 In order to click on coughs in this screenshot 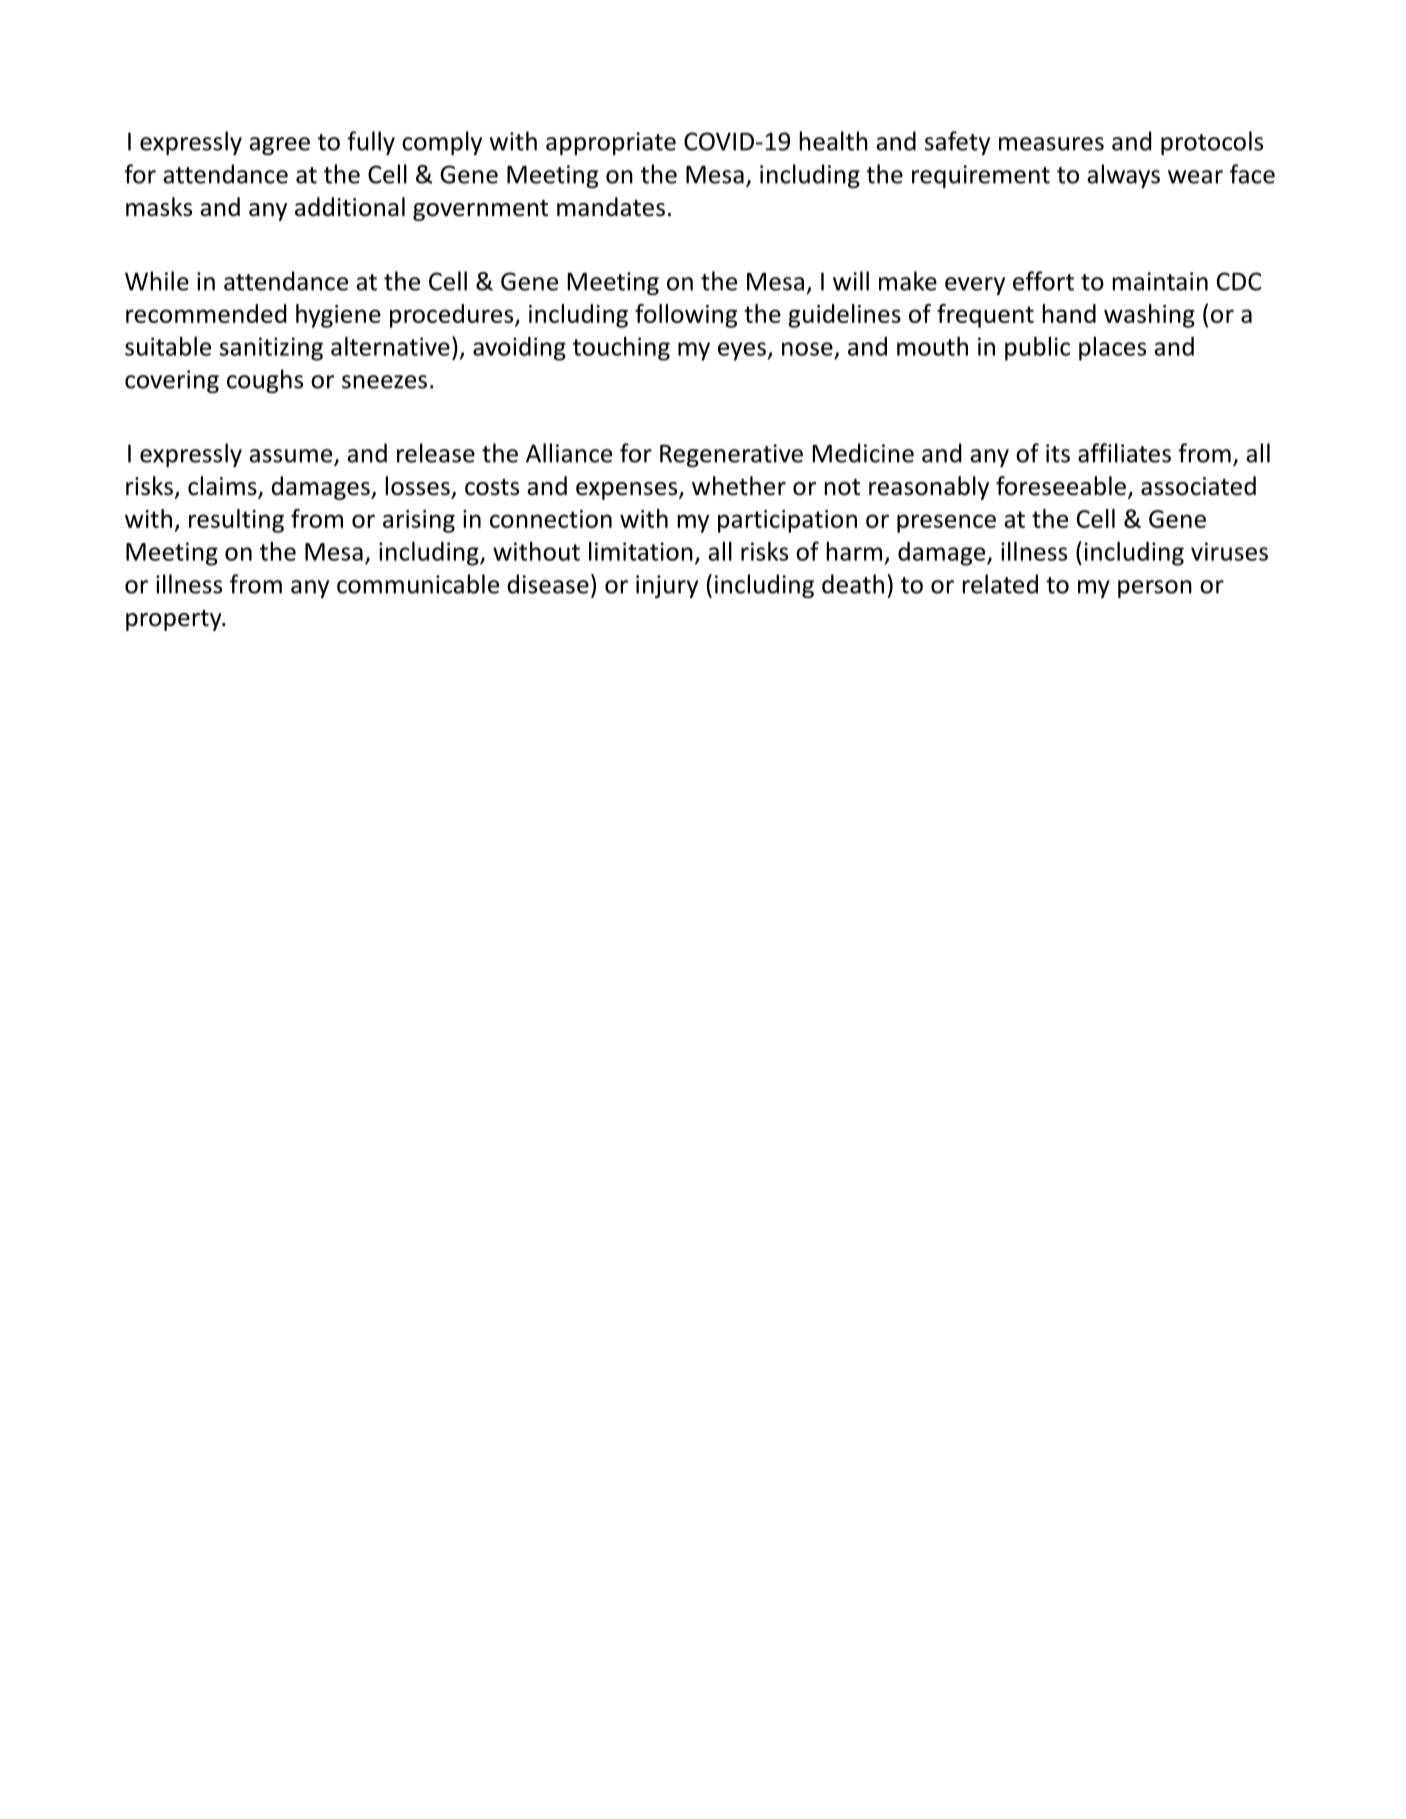, I will do `click(265, 381)`.
